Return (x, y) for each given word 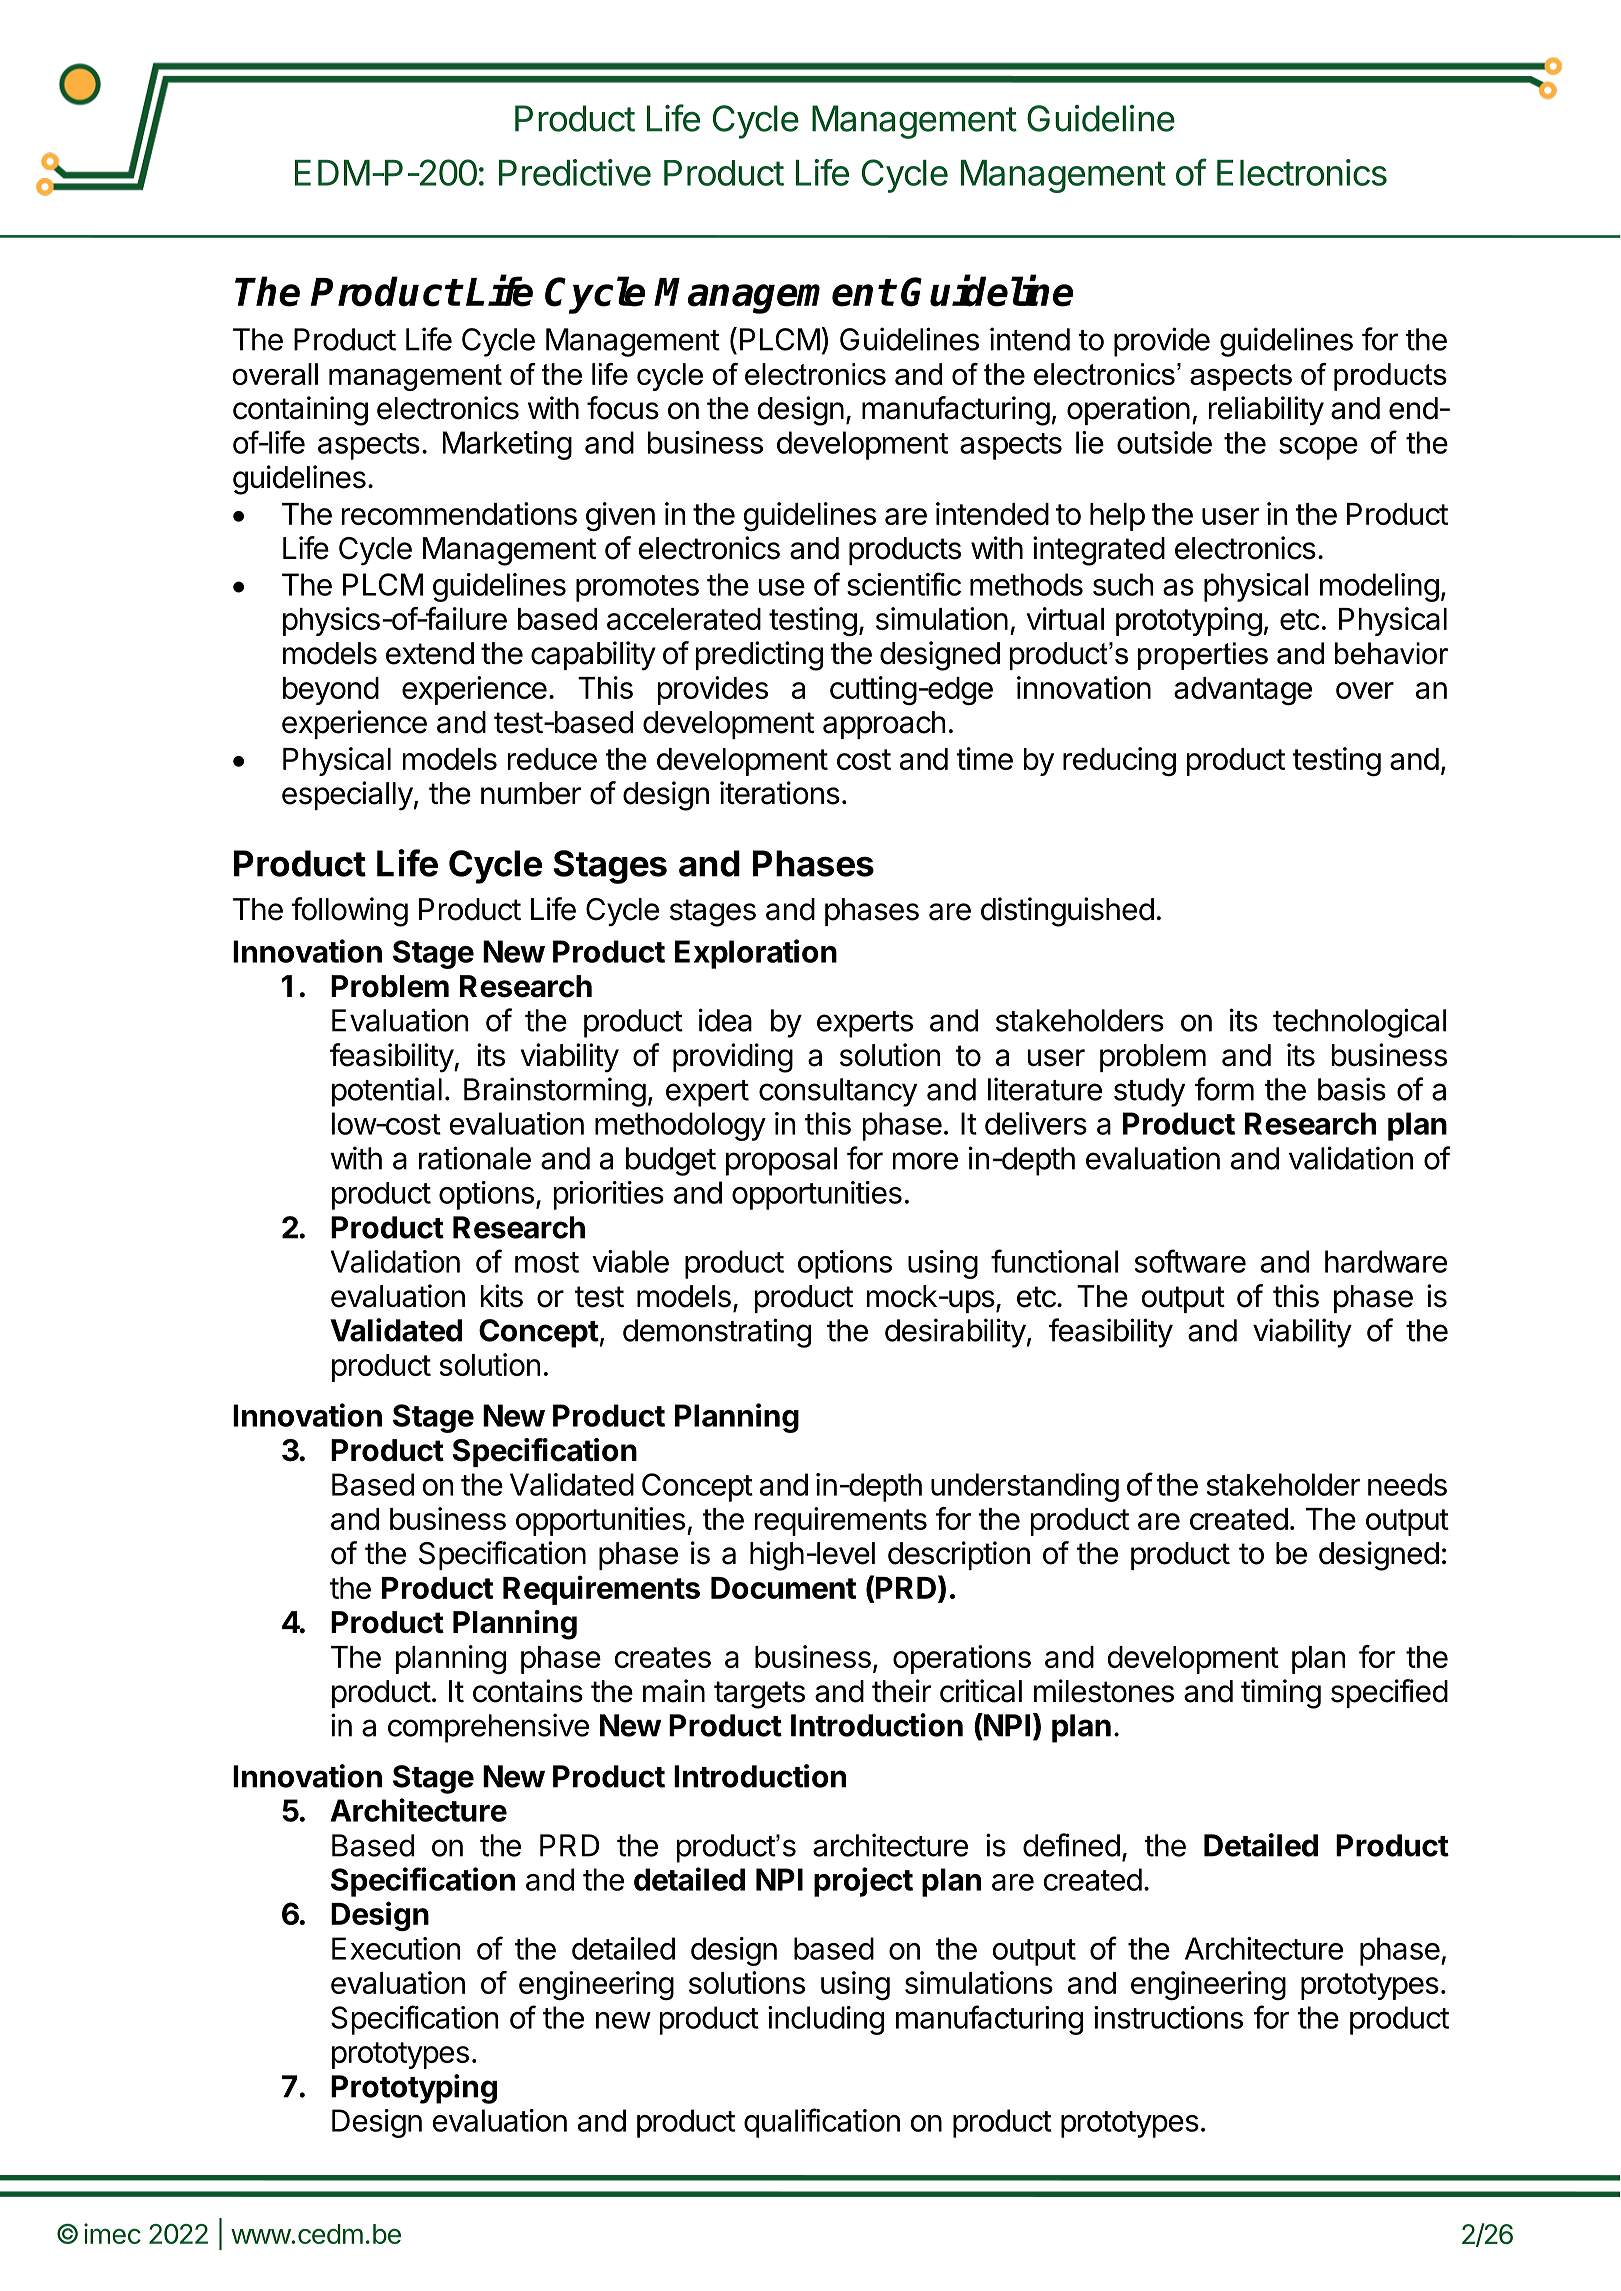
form (1224, 1089)
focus (623, 408)
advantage (1243, 691)
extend (430, 653)
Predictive (575, 172)
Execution (396, 1948)
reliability (1266, 411)
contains (528, 1691)
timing (1281, 1694)
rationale (475, 1158)
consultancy (838, 1092)
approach (884, 725)
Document (783, 1588)
